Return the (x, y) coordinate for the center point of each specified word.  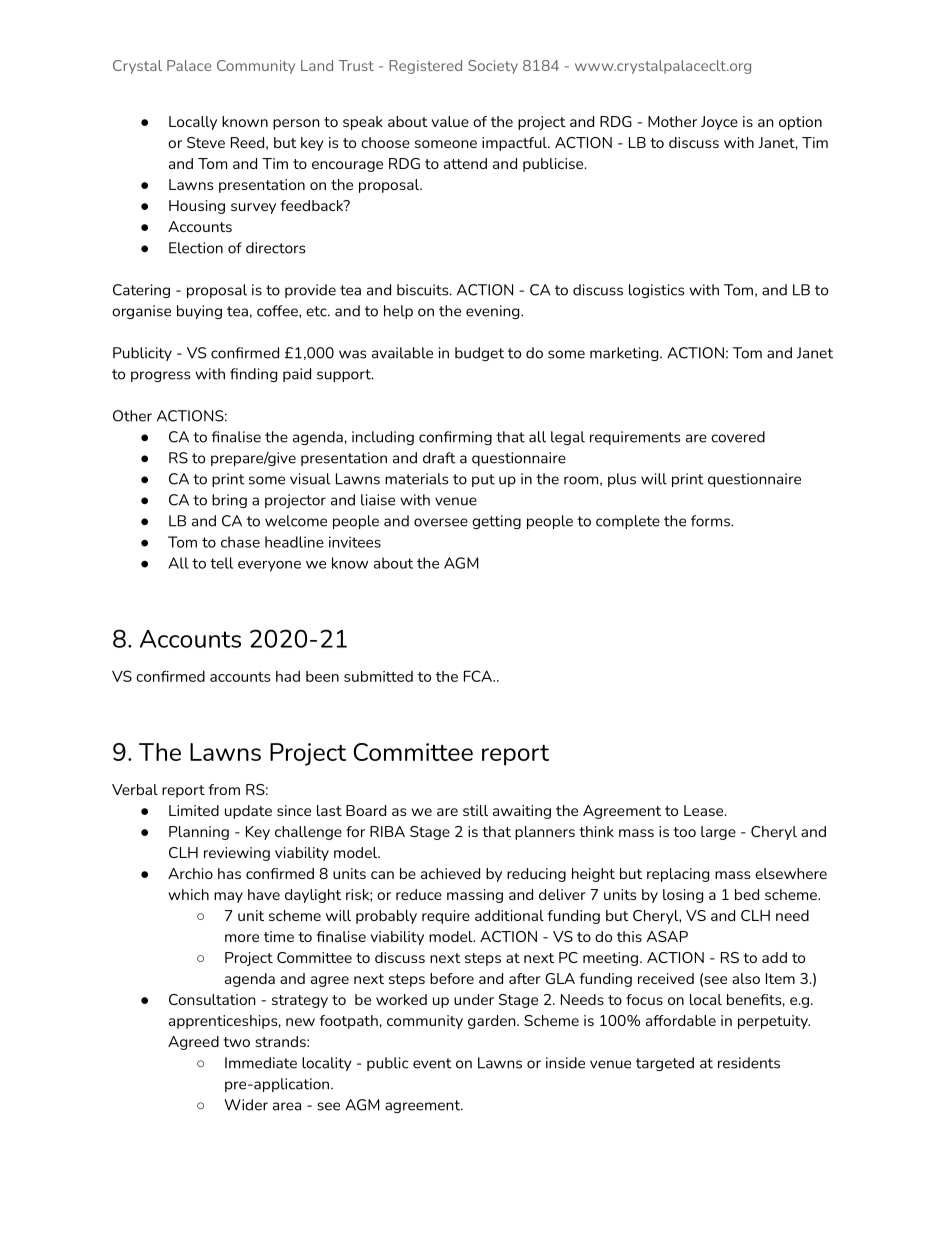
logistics (656, 291)
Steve (206, 142)
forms (711, 521)
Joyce (719, 123)
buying (199, 312)
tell (221, 563)
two (236, 1042)
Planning (199, 833)
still (475, 810)
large (718, 833)
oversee (441, 522)
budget (479, 354)
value (450, 121)
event (432, 1063)
